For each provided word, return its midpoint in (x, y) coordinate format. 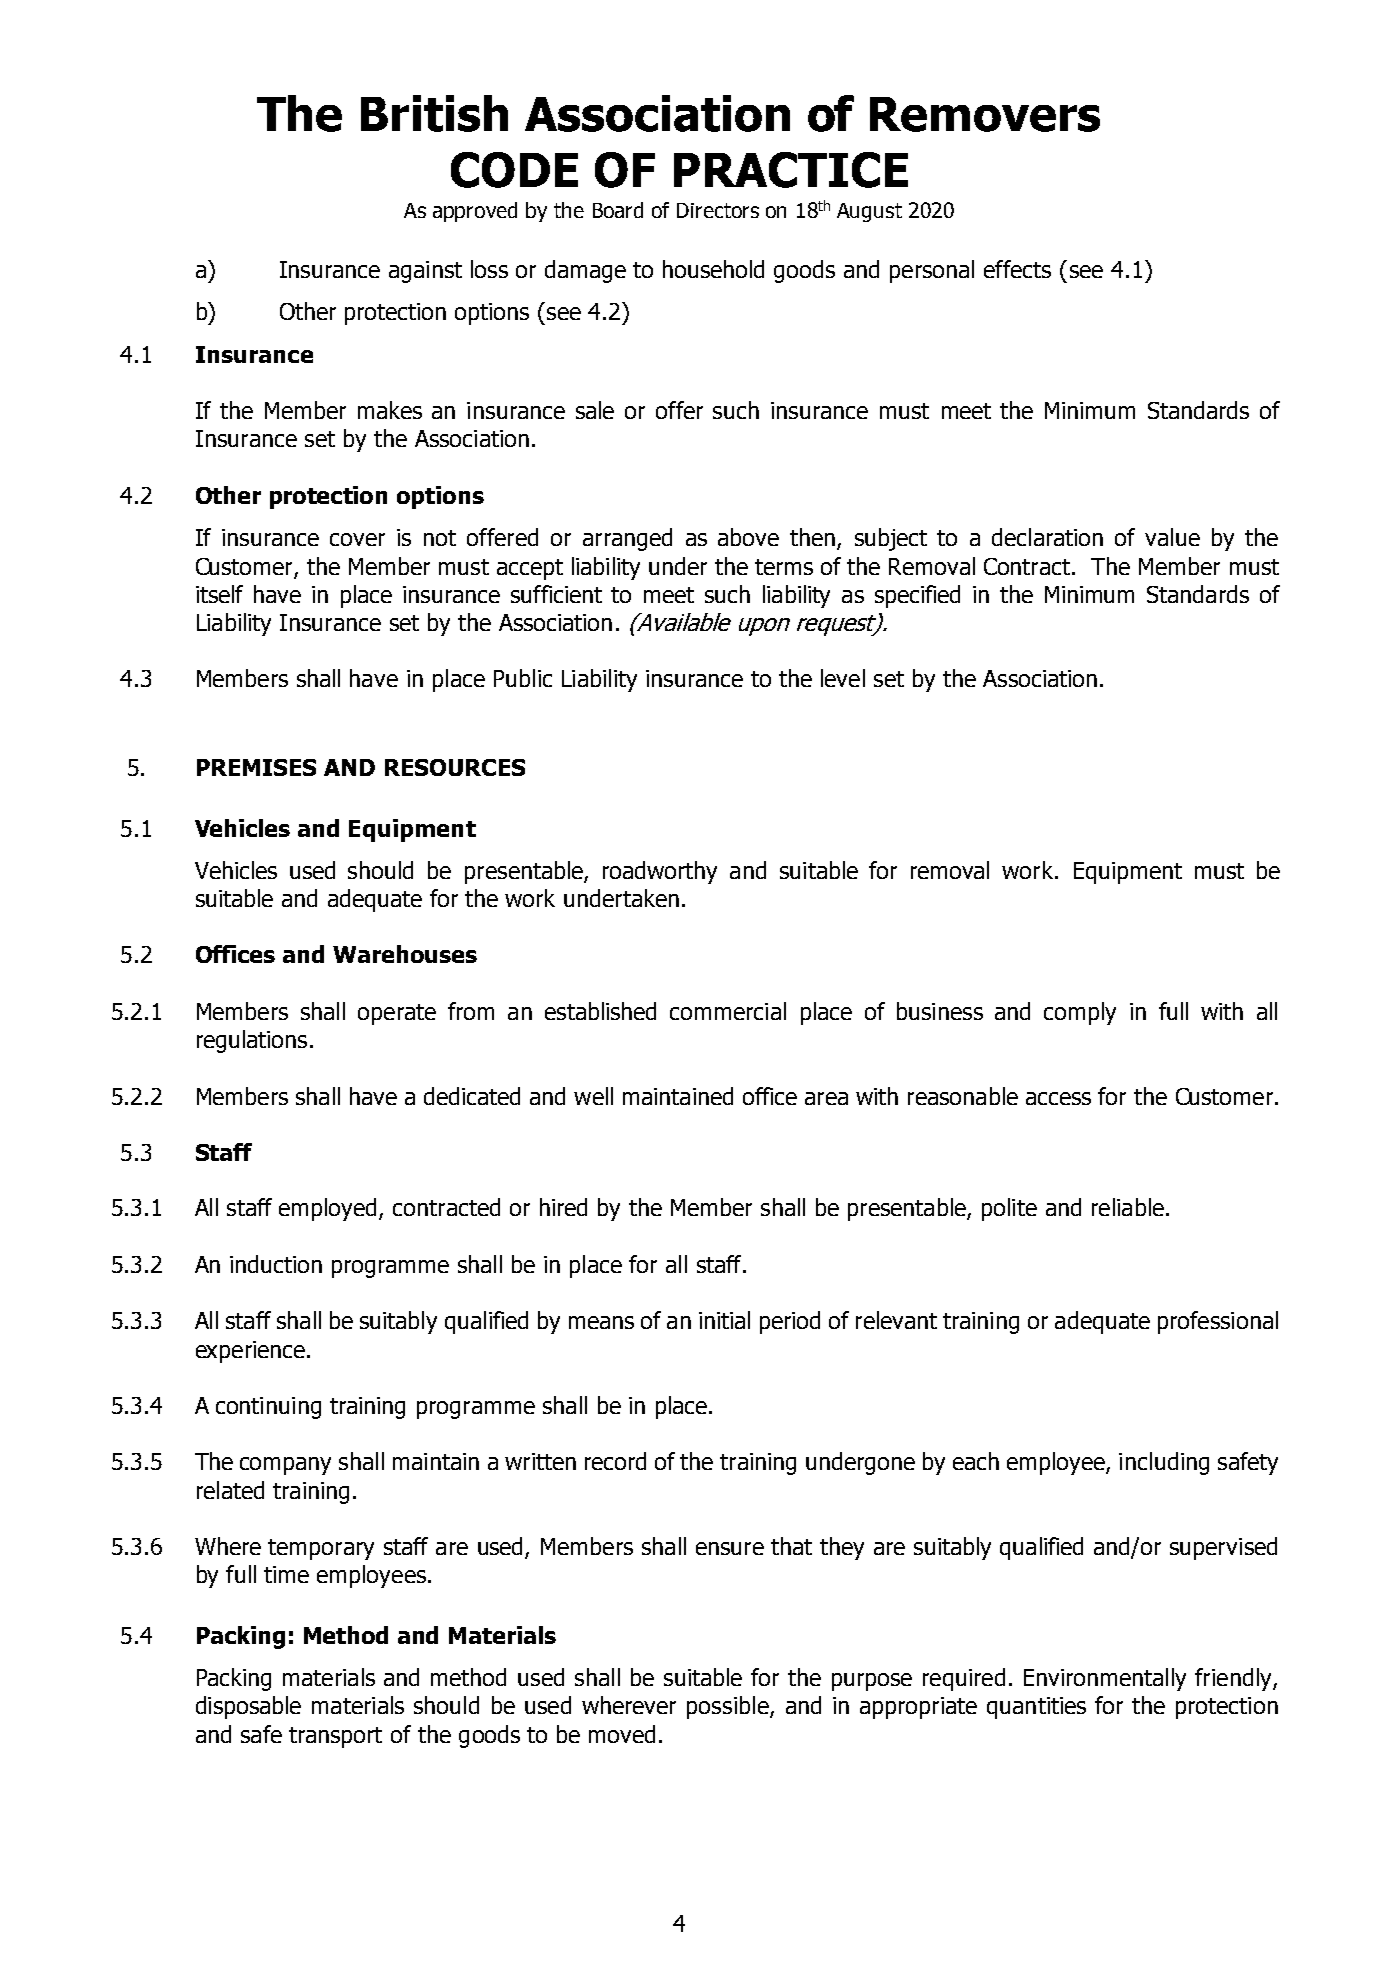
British (434, 113)
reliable (1128, 1207)
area (826, 1098)
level (843, 678)
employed (329, 1209)
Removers (985, 114)
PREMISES (256, 767)
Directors (718, 210)
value (1172, 537)
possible (729, 1707)
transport (335, 1737)
